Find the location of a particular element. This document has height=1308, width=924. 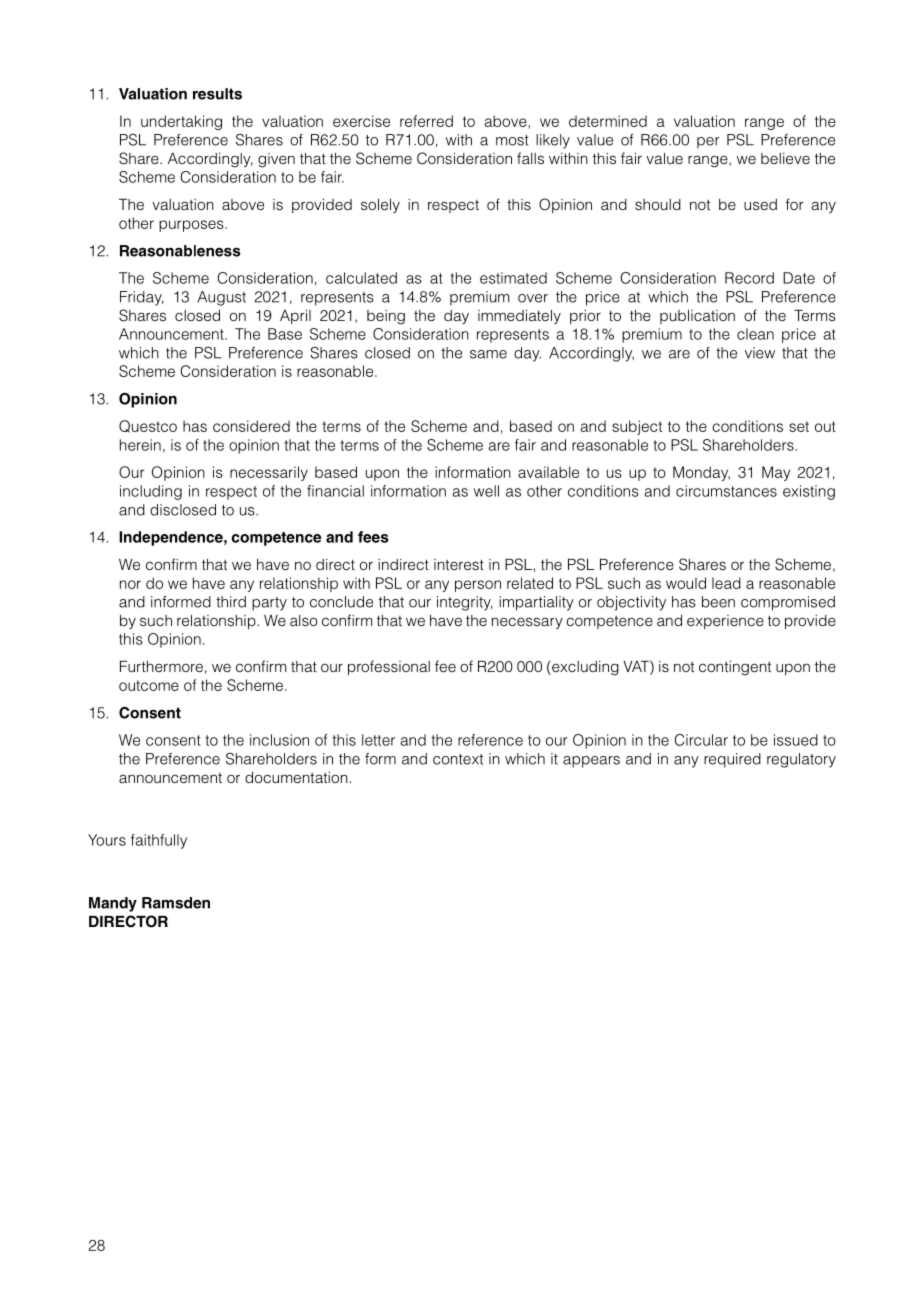

believe is located at coordinates (785, 158).
